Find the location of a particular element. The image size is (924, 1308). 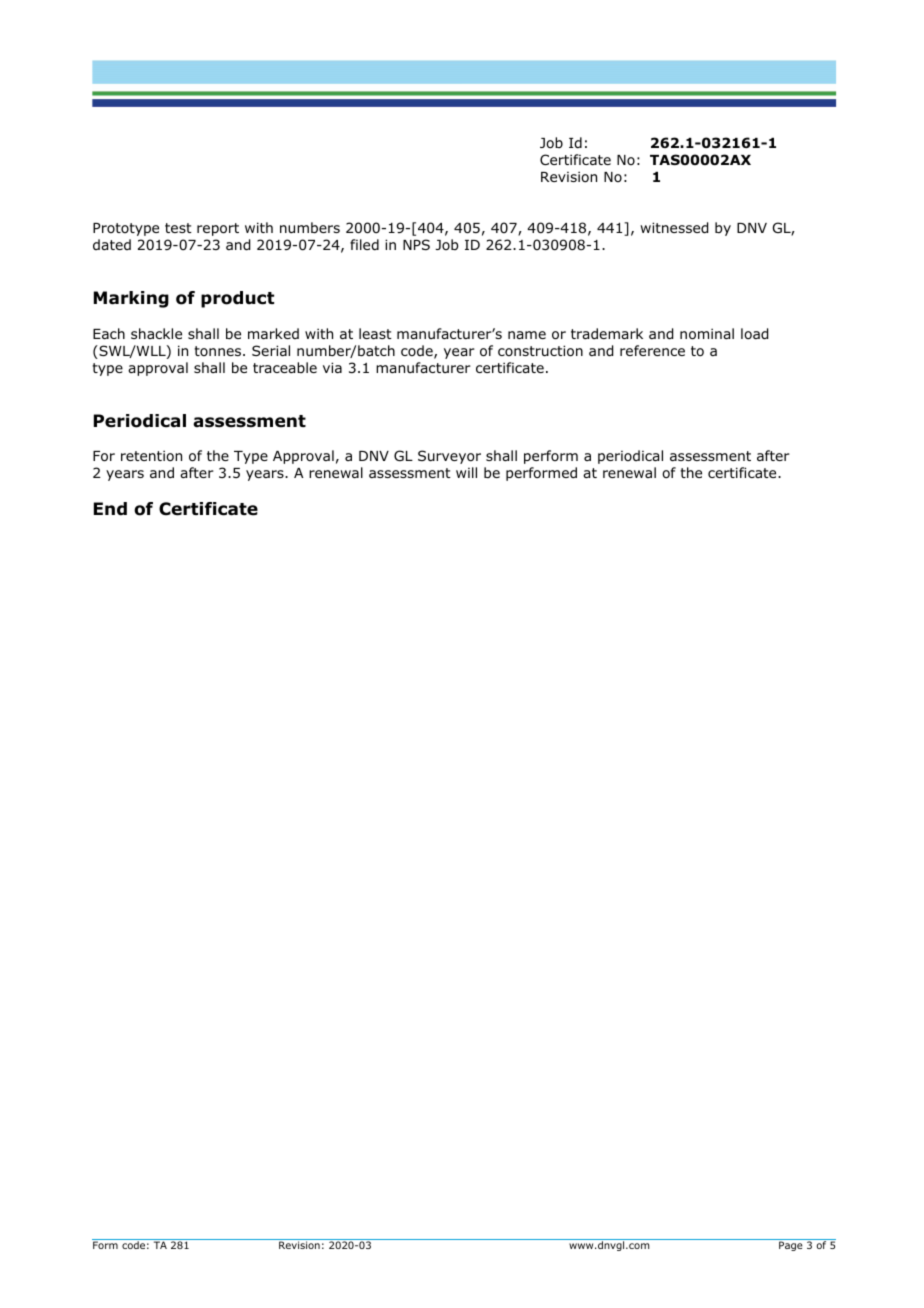

via is located at coordinates (332, 367).
